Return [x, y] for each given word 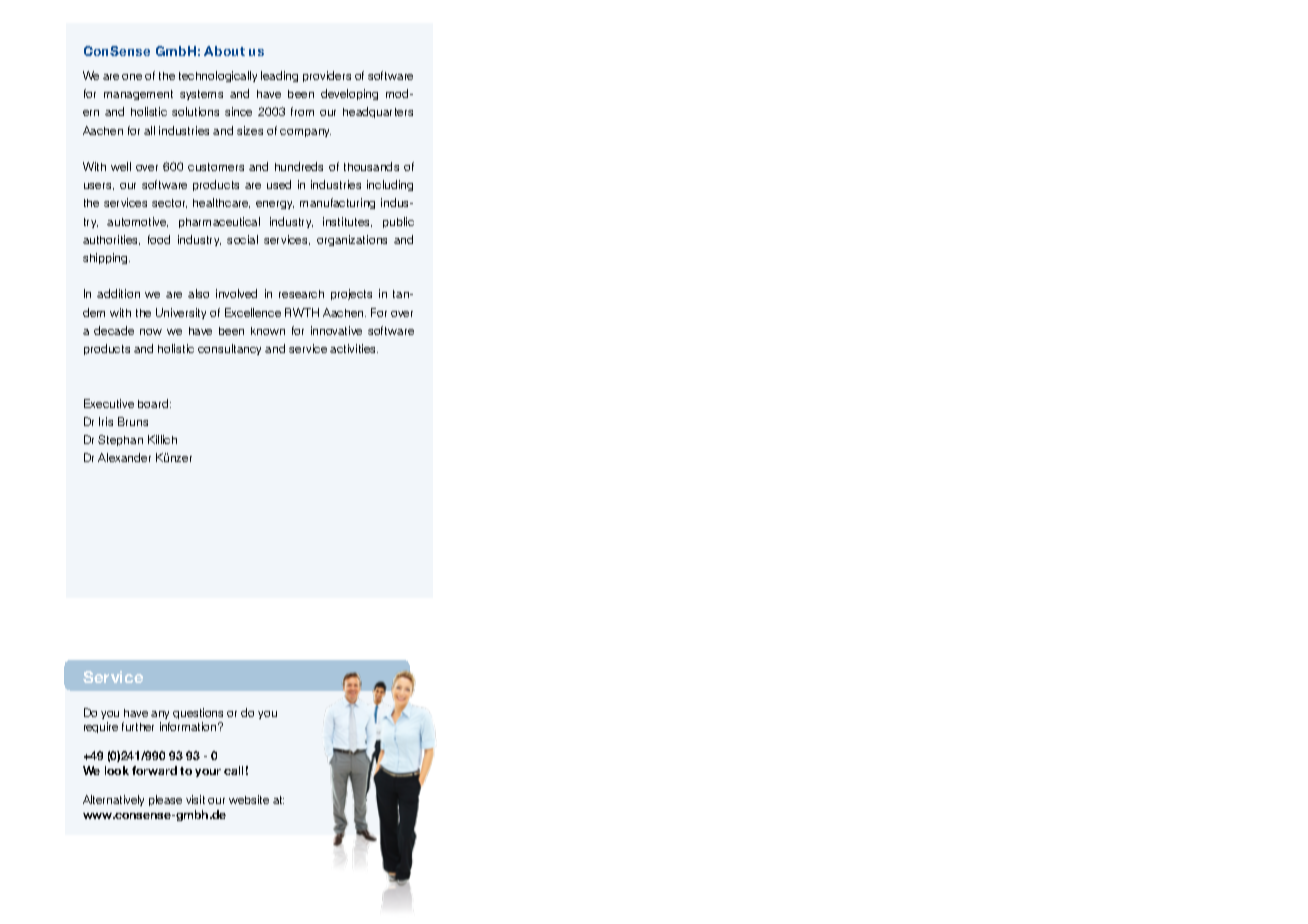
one [132, 77]
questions [198, 713]
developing [349, 94]
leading [279, 76]
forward [154, 770]
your [208, 773]
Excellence [253, 312]
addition [118, 293]
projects [351, 294]
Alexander [124, 457]
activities [354, 348]
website [249, 799]
